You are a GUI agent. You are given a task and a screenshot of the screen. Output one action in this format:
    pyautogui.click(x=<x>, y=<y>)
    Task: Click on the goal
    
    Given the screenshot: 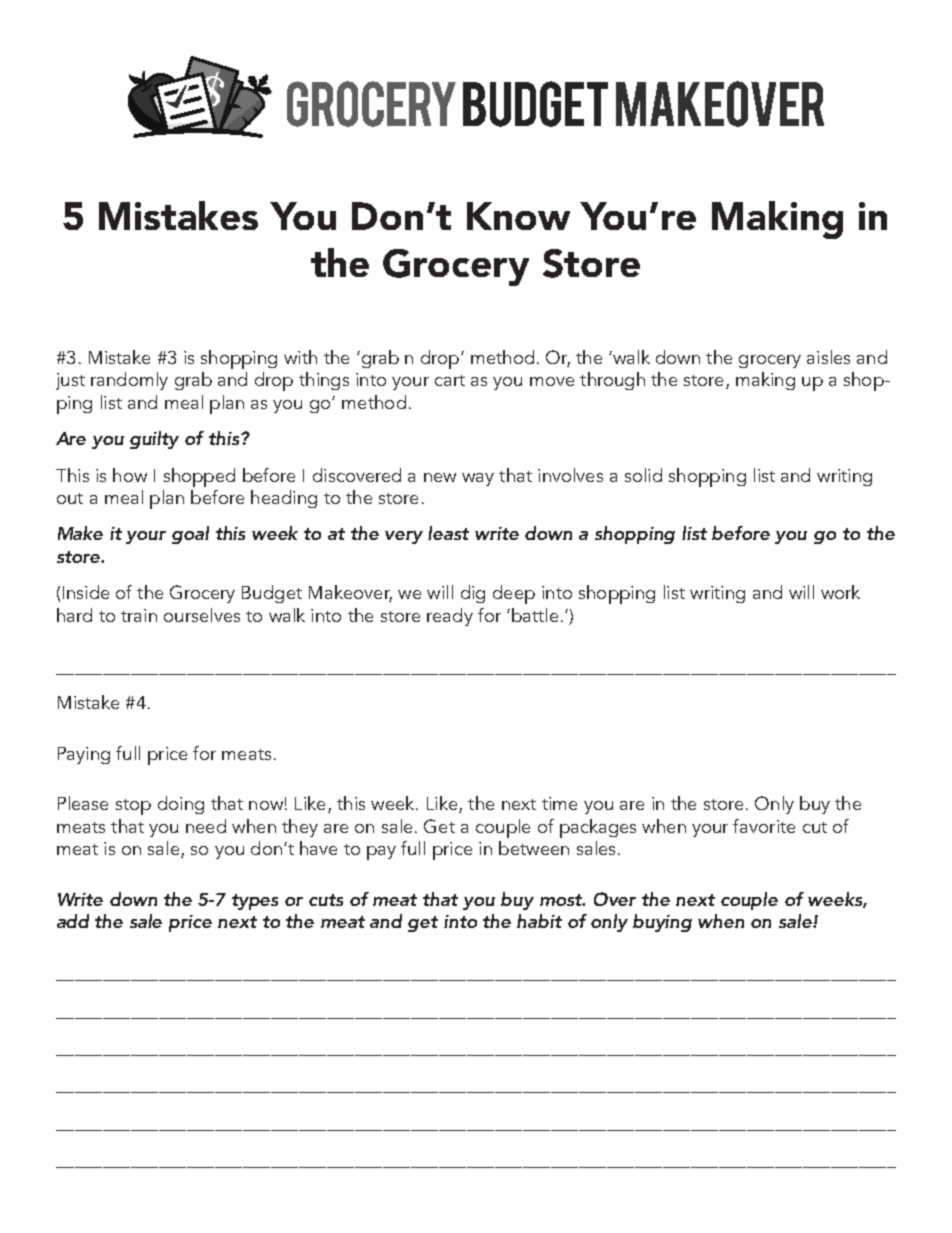 What is the action you would take?
    pyautogui.click(x=190, y=535)
